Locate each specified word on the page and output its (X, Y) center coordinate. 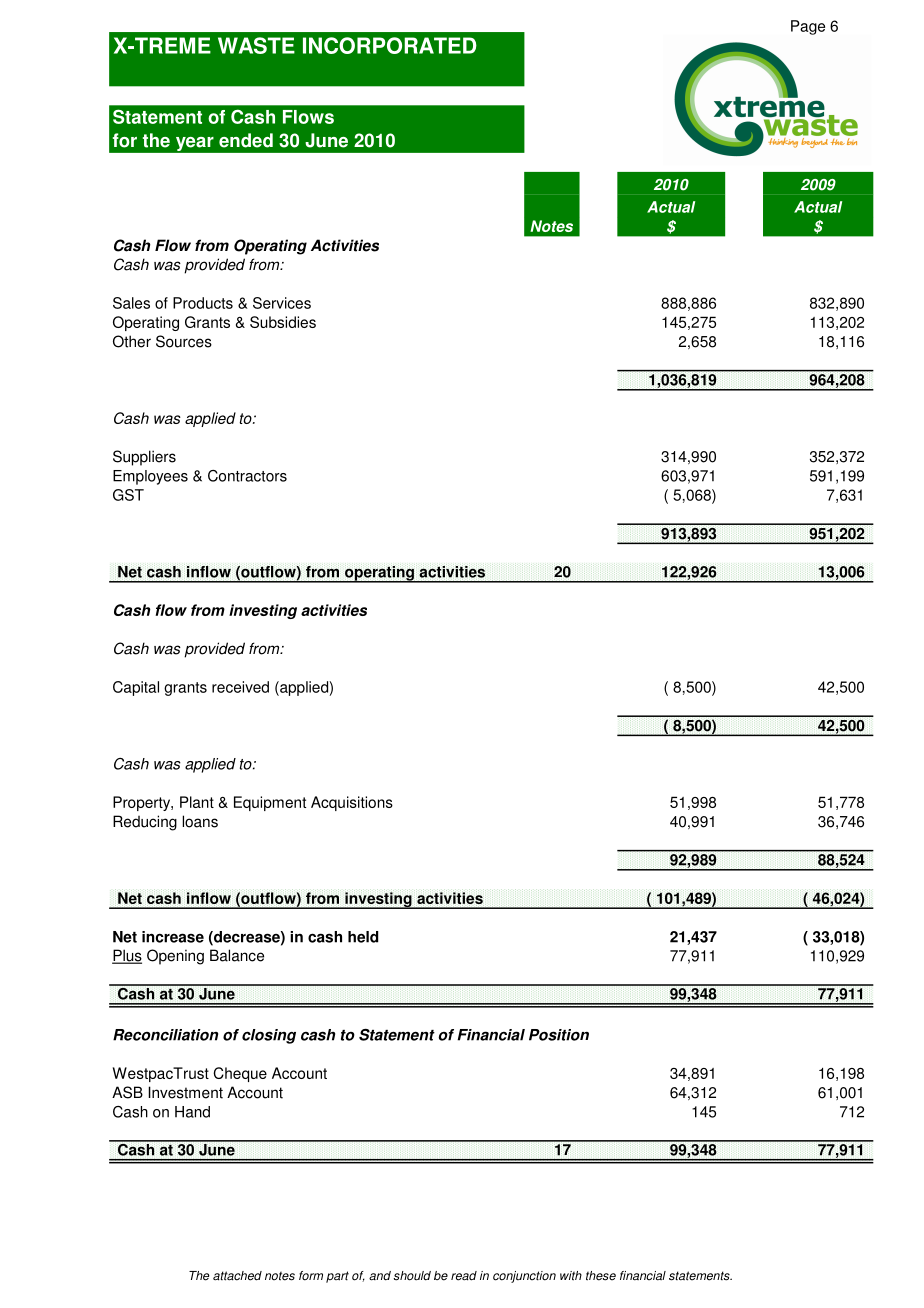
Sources (184, 341)
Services (282, 303)
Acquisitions (352, 803)
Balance (237, 955)
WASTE (256, 45)
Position (559, 1035)
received (240, 687)
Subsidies (283, 322)
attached (237, 1276)
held (363, 937)
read (464, 1276)
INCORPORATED (390, 45)
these (601, 1276)
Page (808, 27)
